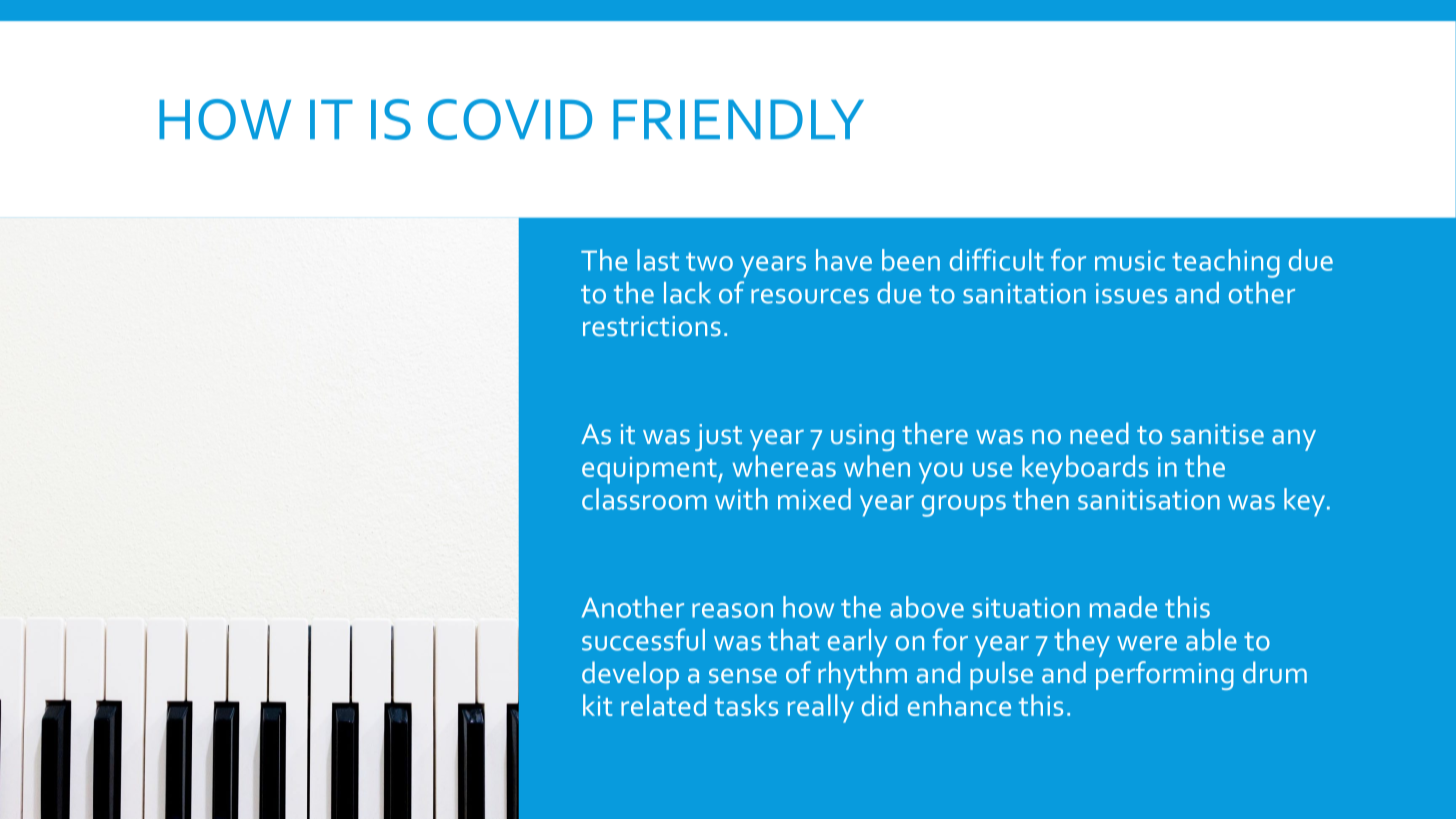  What do you see at coordinates (738, 119) in the screenshot?
I see `FRIENDLY` at bounding box center [738, 119].
